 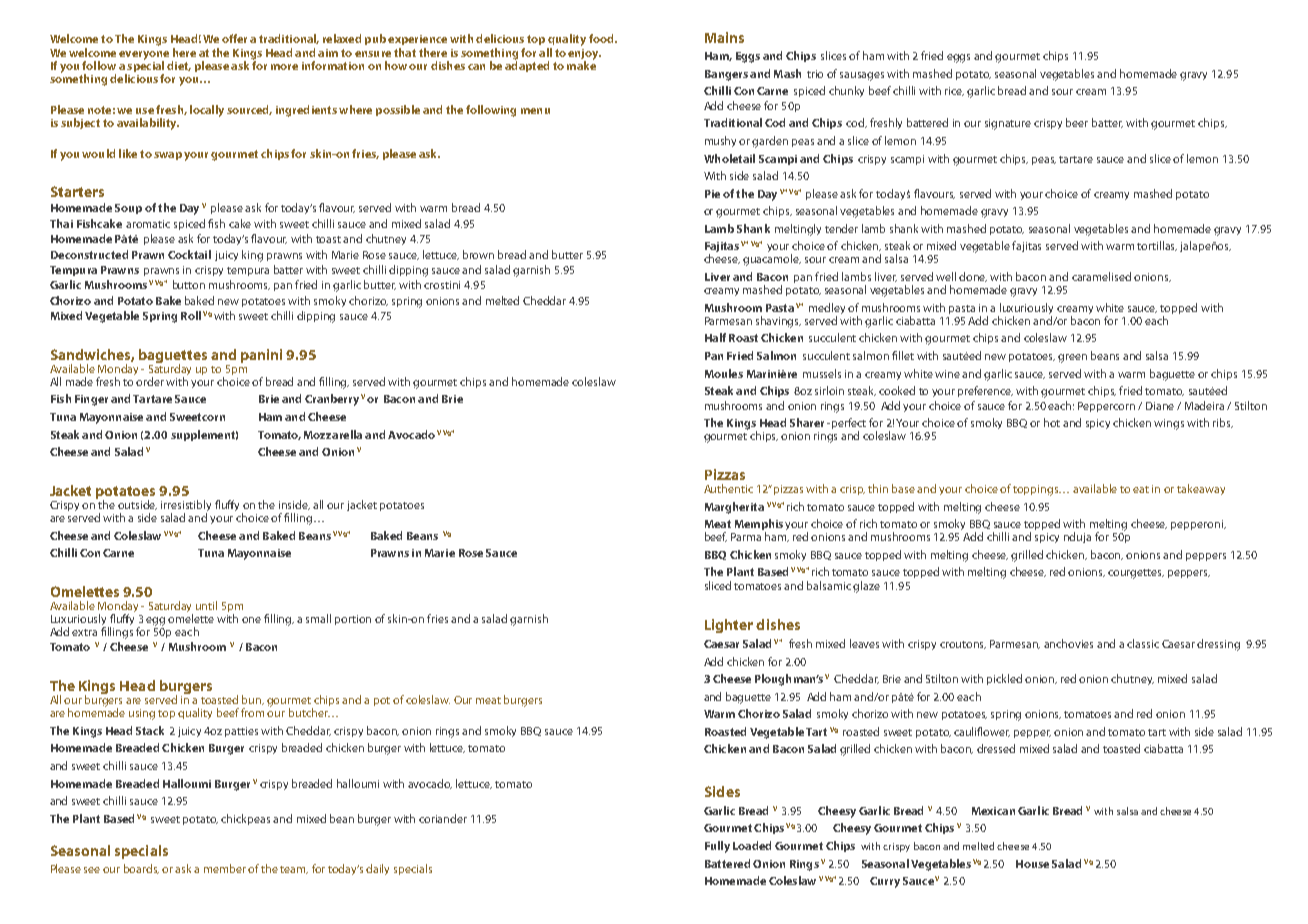 What do you see at coordinates (715, 337) in the screenshot?
I see `Half` at bounding box center [715, 337].
